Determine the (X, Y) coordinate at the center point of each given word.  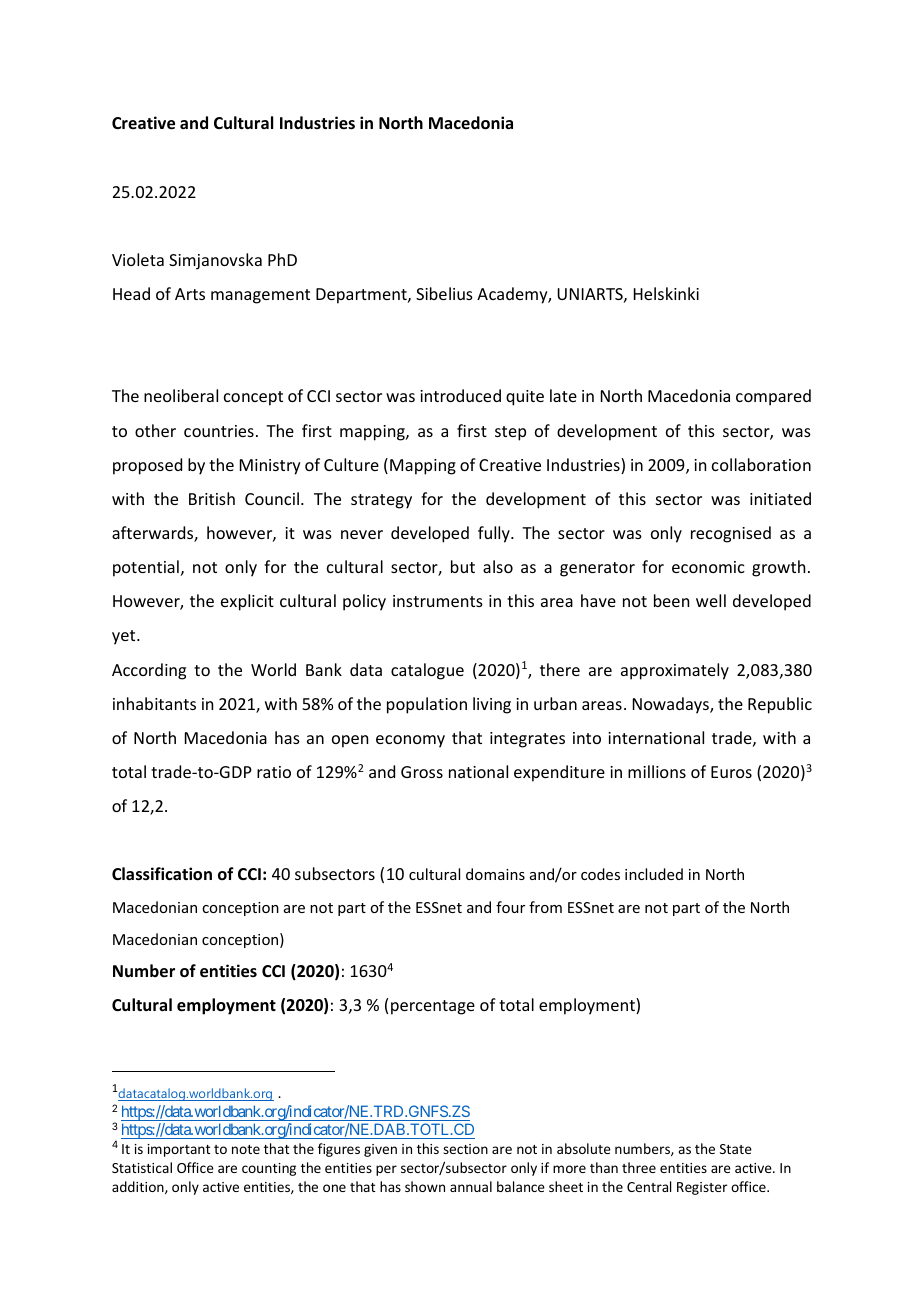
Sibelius (444, 293)
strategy (381, 501)
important (179, 1150)
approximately (675, 671)
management (260, 296)
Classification (162, 874)
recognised (731, 534)
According (149, 671)
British (212, 498)
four (510, 907)
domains (495, 874)
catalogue (427, 671)
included (654, 874)
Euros (731, 772)
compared (773, 397)
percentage (433, 1007)
